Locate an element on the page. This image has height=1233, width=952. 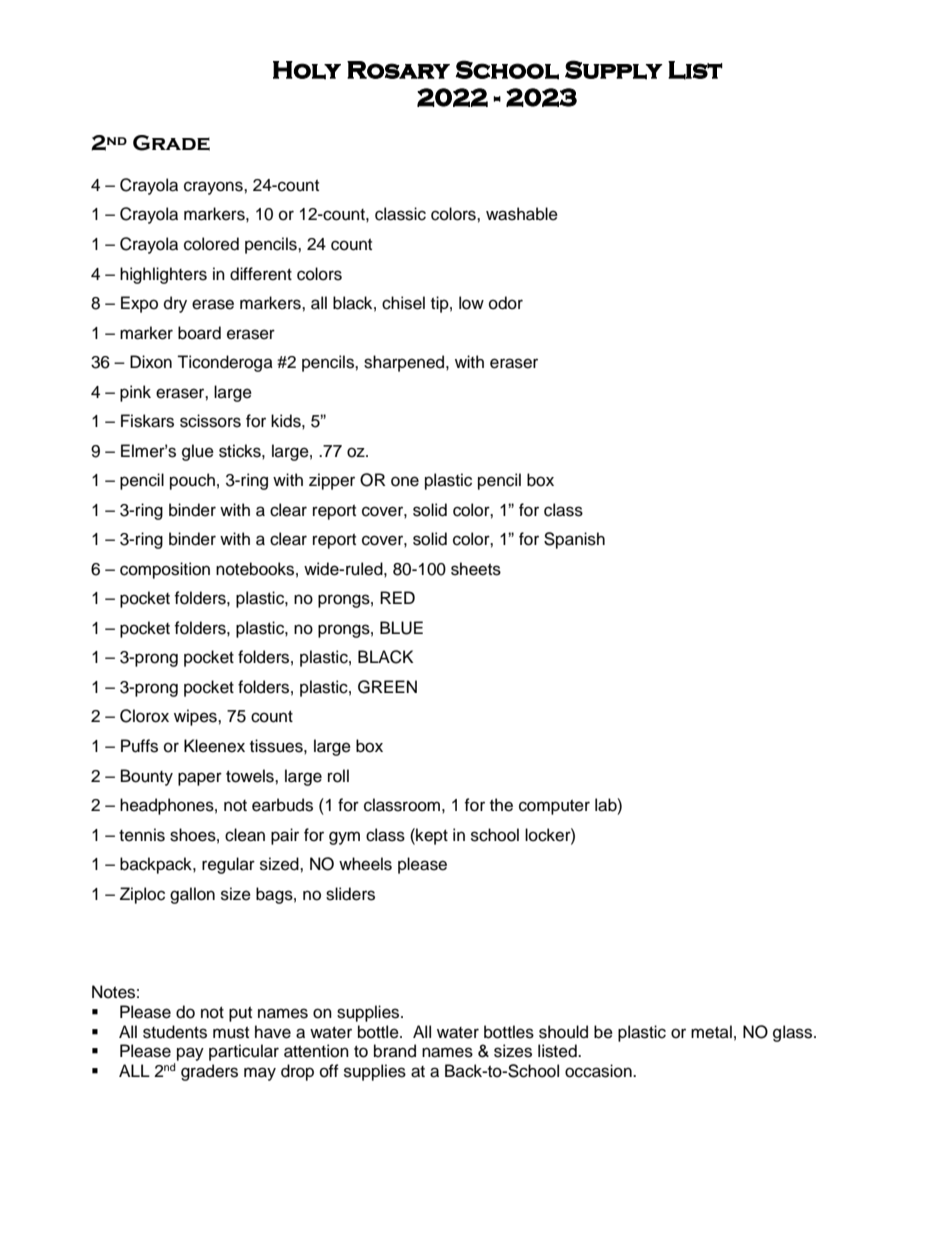
Rosary is located at coordinates (398, 70).
